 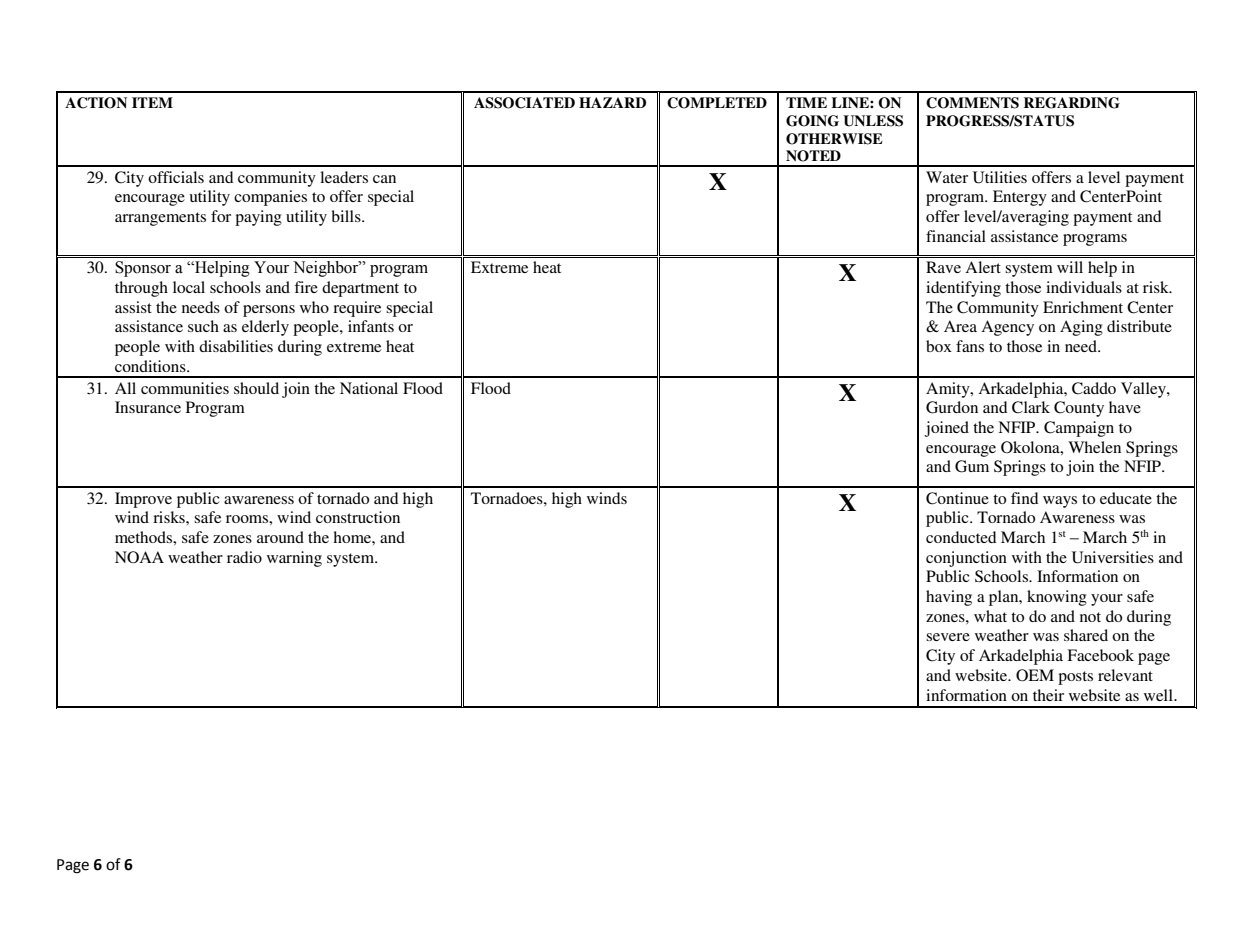 I want to click on HAZARD, so click(x=612, y=102).
